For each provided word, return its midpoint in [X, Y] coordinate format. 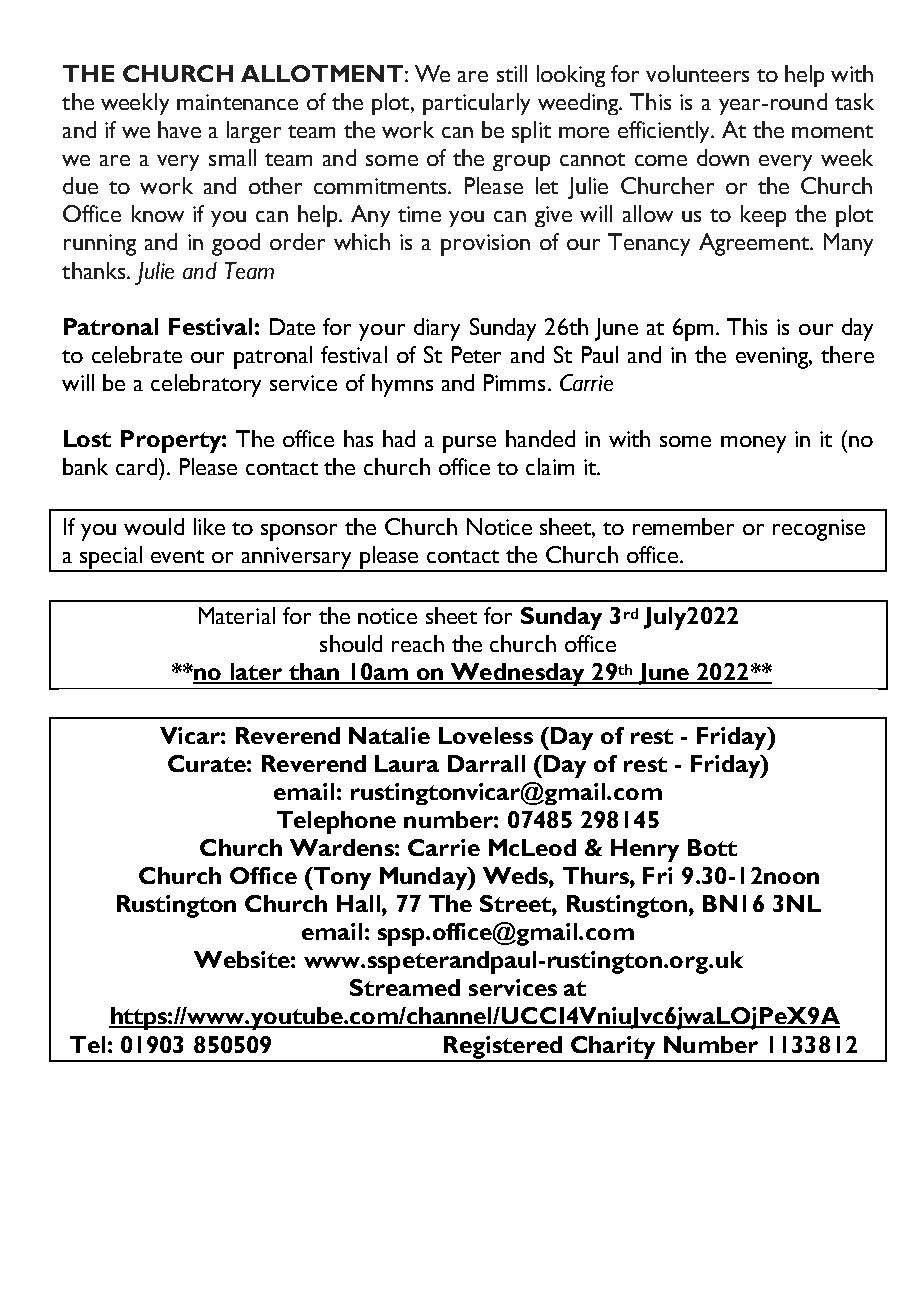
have [179, 129]
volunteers [697, 73]
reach [418, 643]
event [177, 556]
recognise [819, 530]
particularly [476, 104]
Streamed [405, 987]
